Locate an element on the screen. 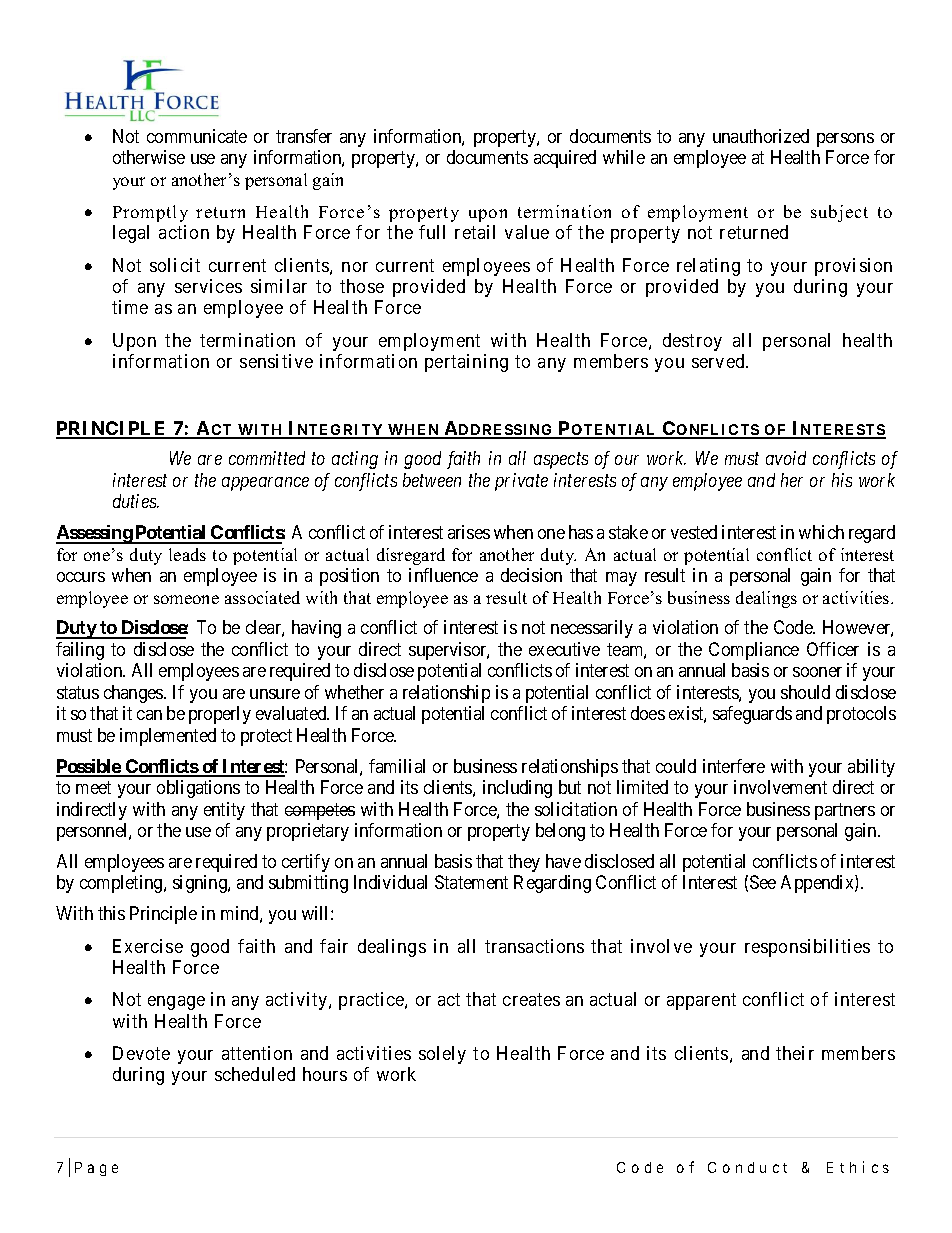  their is located at coordinates (795, 1053).
